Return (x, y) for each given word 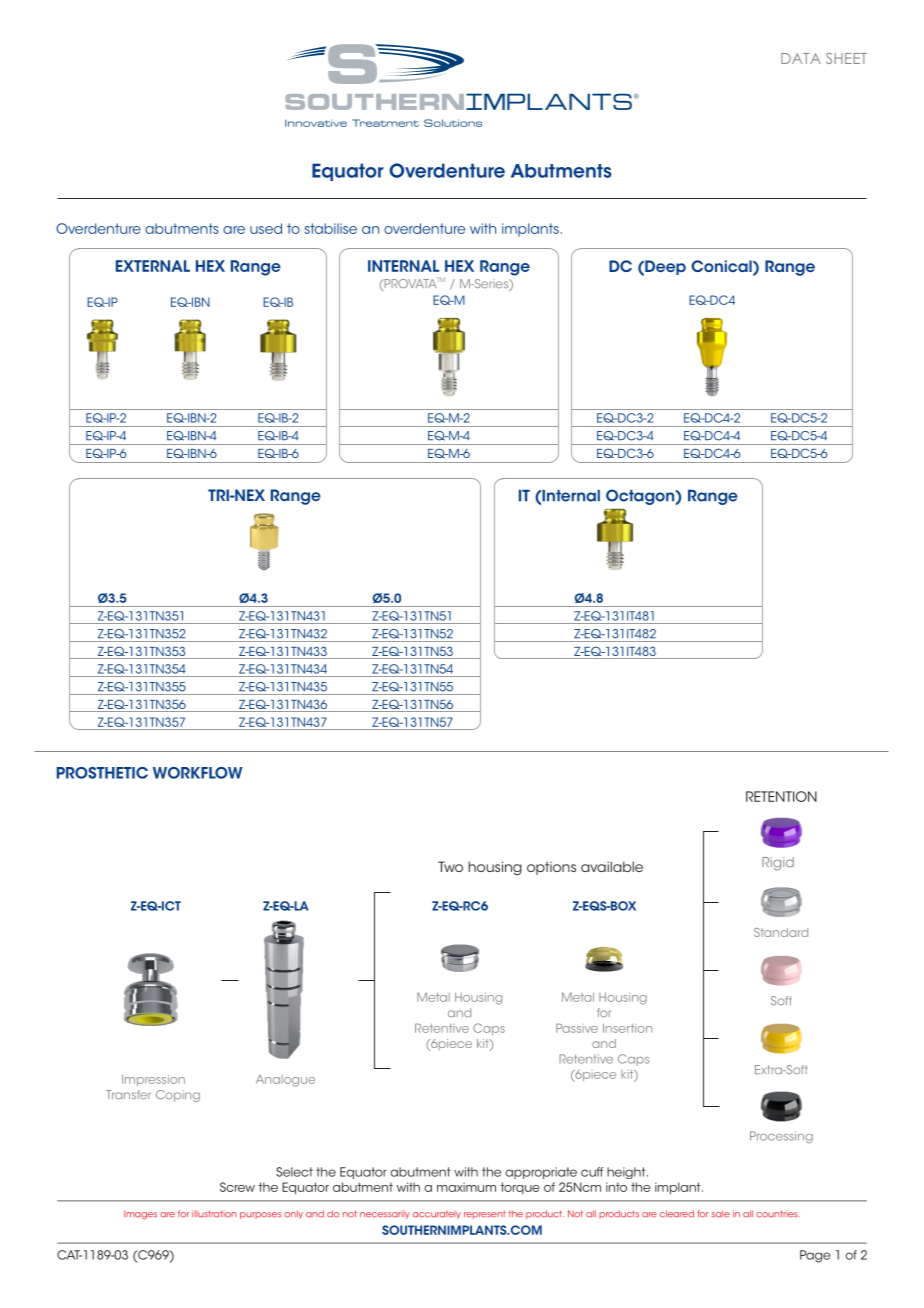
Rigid (778, 864)
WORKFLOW (197, 773)
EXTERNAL (153, 266)
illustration (214, 1214)
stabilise (331, 228)
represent (485, 1214)
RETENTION (781, 796)
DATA (801, 58)
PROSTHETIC (102, 773)
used (266, 228)
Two (450, 866)
